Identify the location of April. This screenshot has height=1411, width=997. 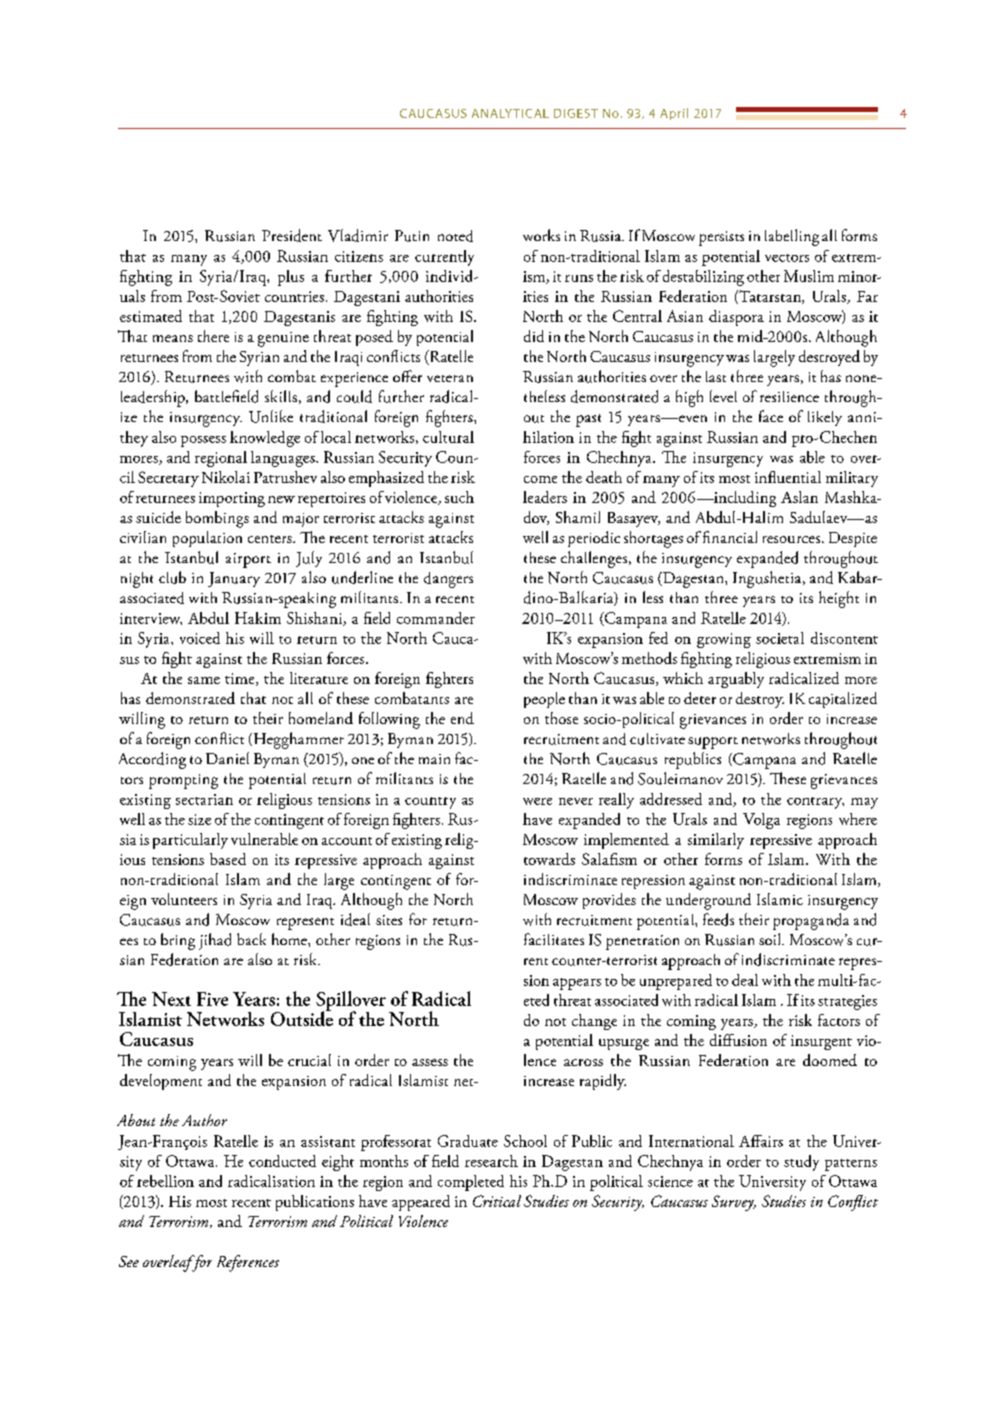
(674, 114).
